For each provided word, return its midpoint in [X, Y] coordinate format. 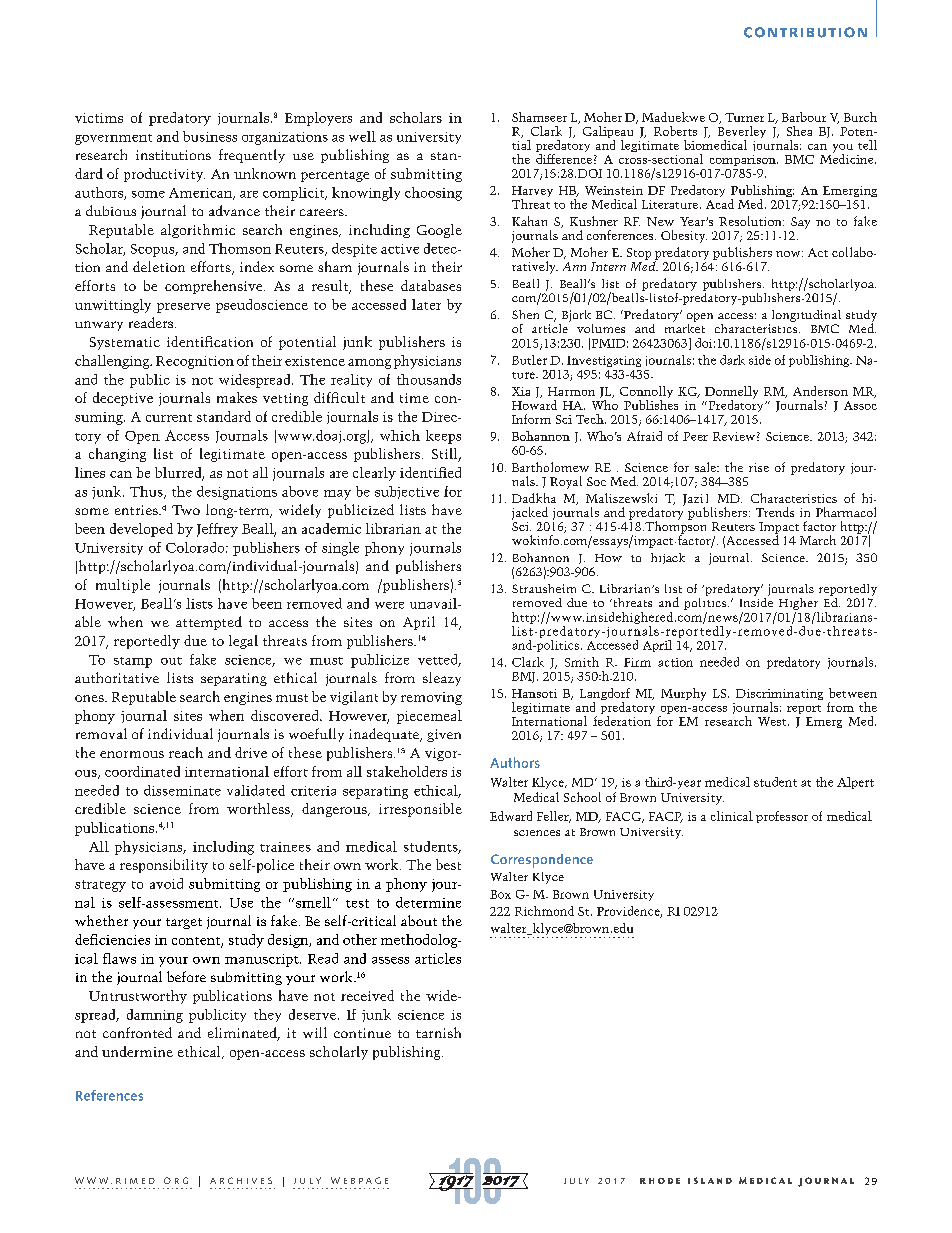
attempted [209, 623]
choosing [433, 194]
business [210, 136]
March [818, 540]
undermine [137, 1051]
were [389, 605]
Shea [799, 131]
